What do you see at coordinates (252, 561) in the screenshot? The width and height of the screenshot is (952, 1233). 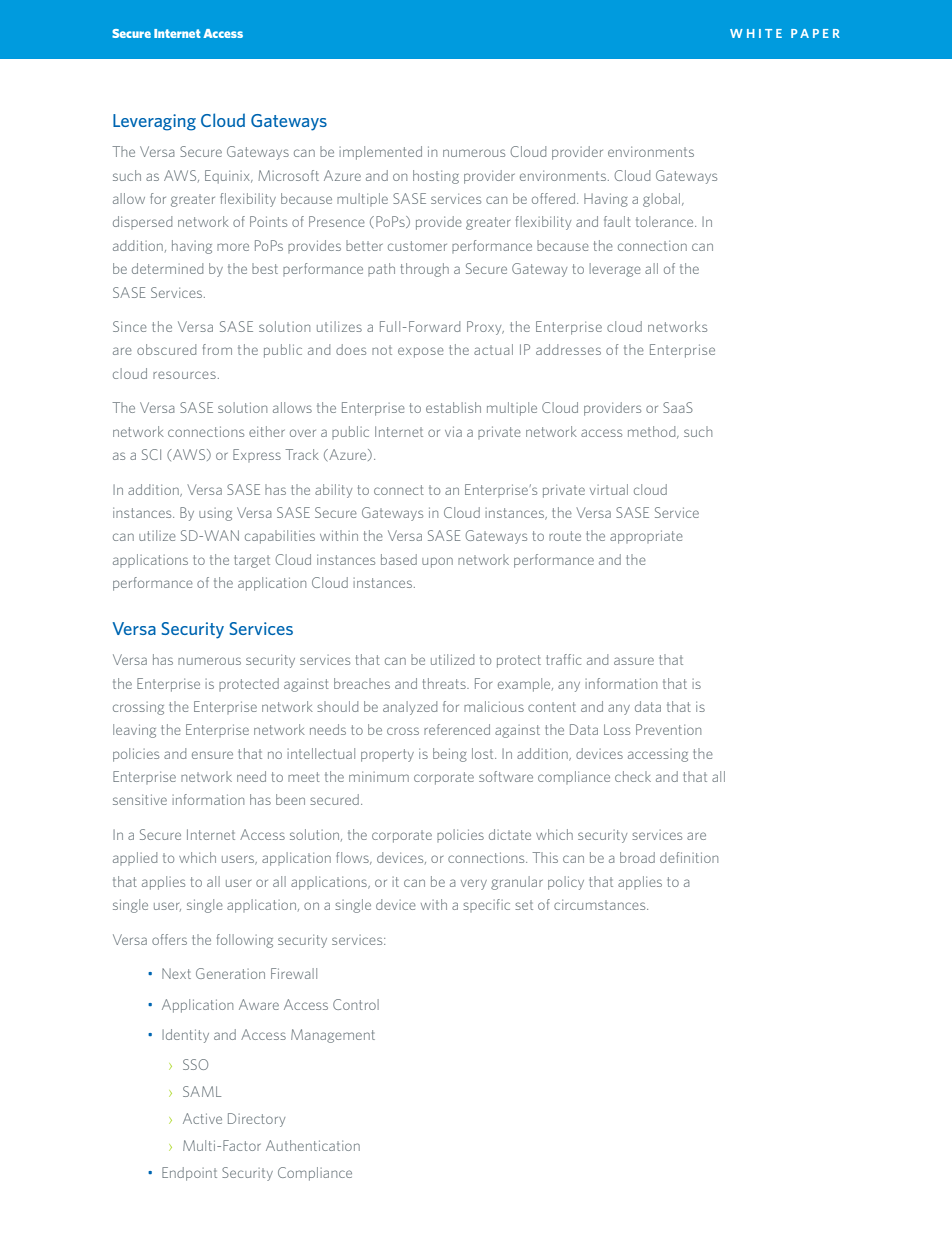 I see `target` at bounding box center [252, 561].
